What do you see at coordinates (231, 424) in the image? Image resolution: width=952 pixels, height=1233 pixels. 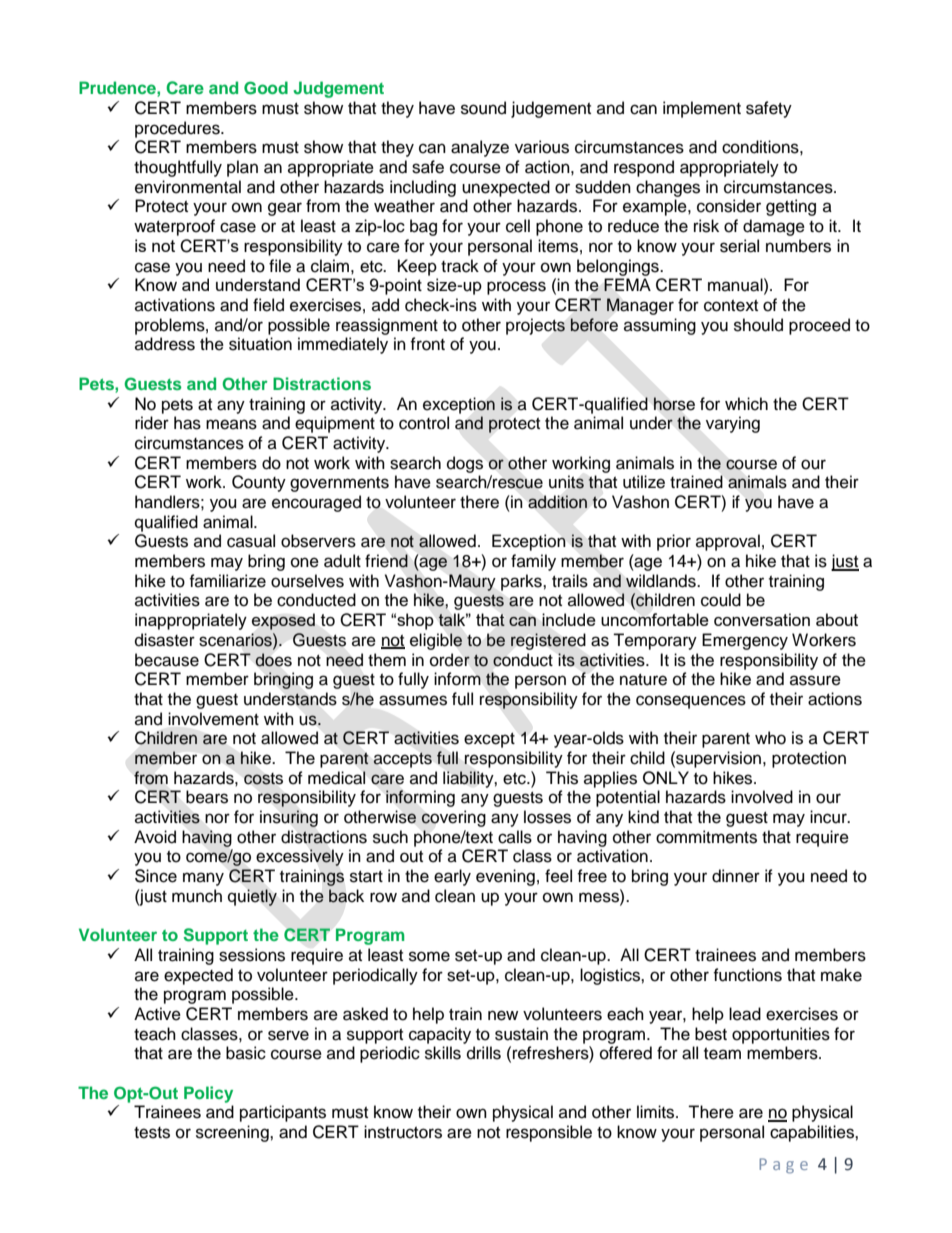 I see `means` at bounding box center [231, 424].
